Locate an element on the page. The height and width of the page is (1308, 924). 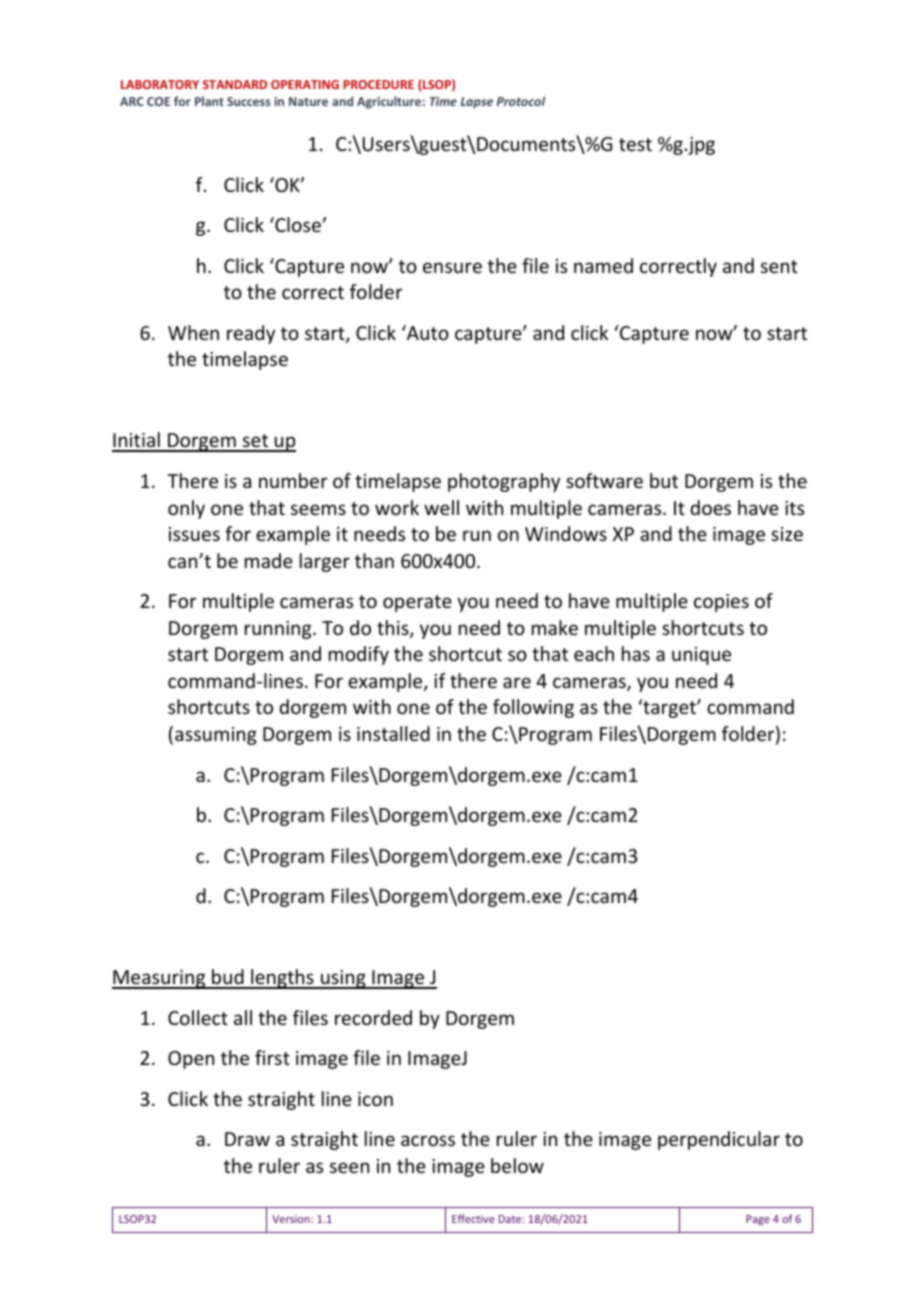
operate is located at coordinates (417, 603).
